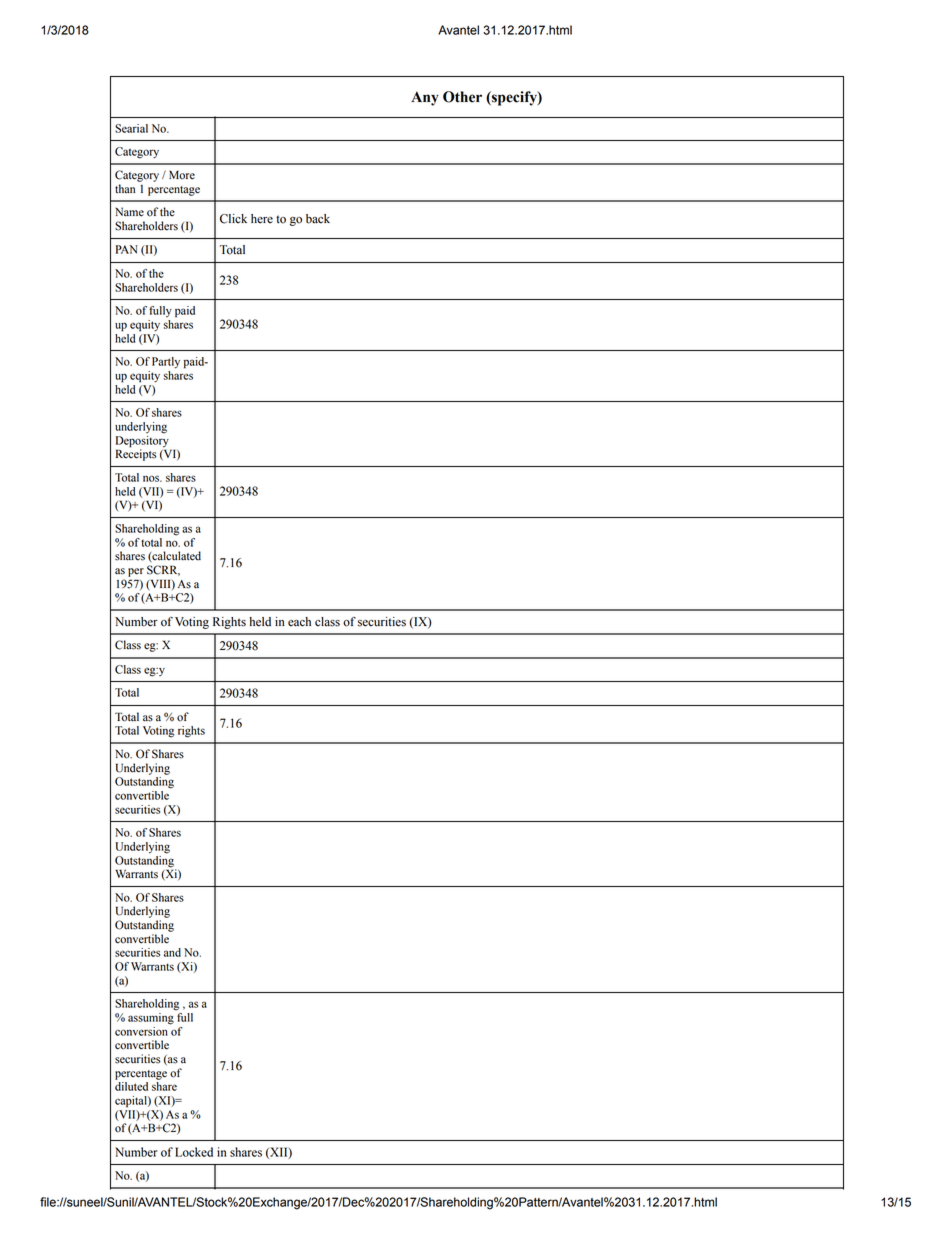 This image has height=1233, width=952. I want to click on diluted, so click(131, 1086).
